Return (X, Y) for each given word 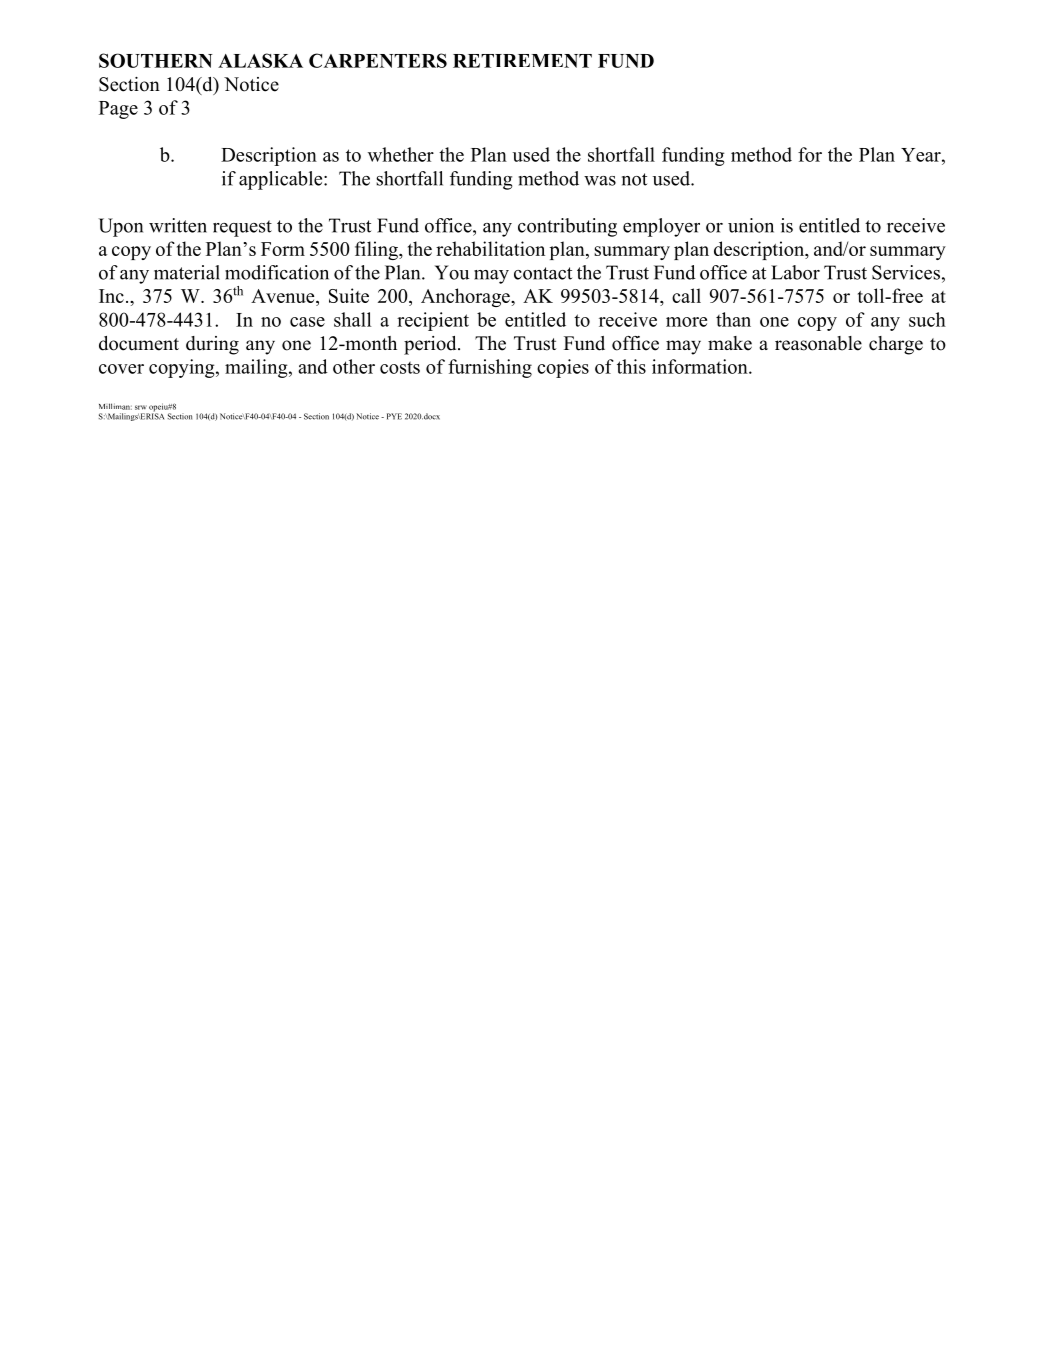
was (600, 181)
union (751, 225)
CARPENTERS (378, 60)
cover (121, 369)
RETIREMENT (522, 61)
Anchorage (466, 297)
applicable (282, 180)
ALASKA (260, 60)
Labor (795, 272)
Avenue (284, 297)
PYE (394, 416)
